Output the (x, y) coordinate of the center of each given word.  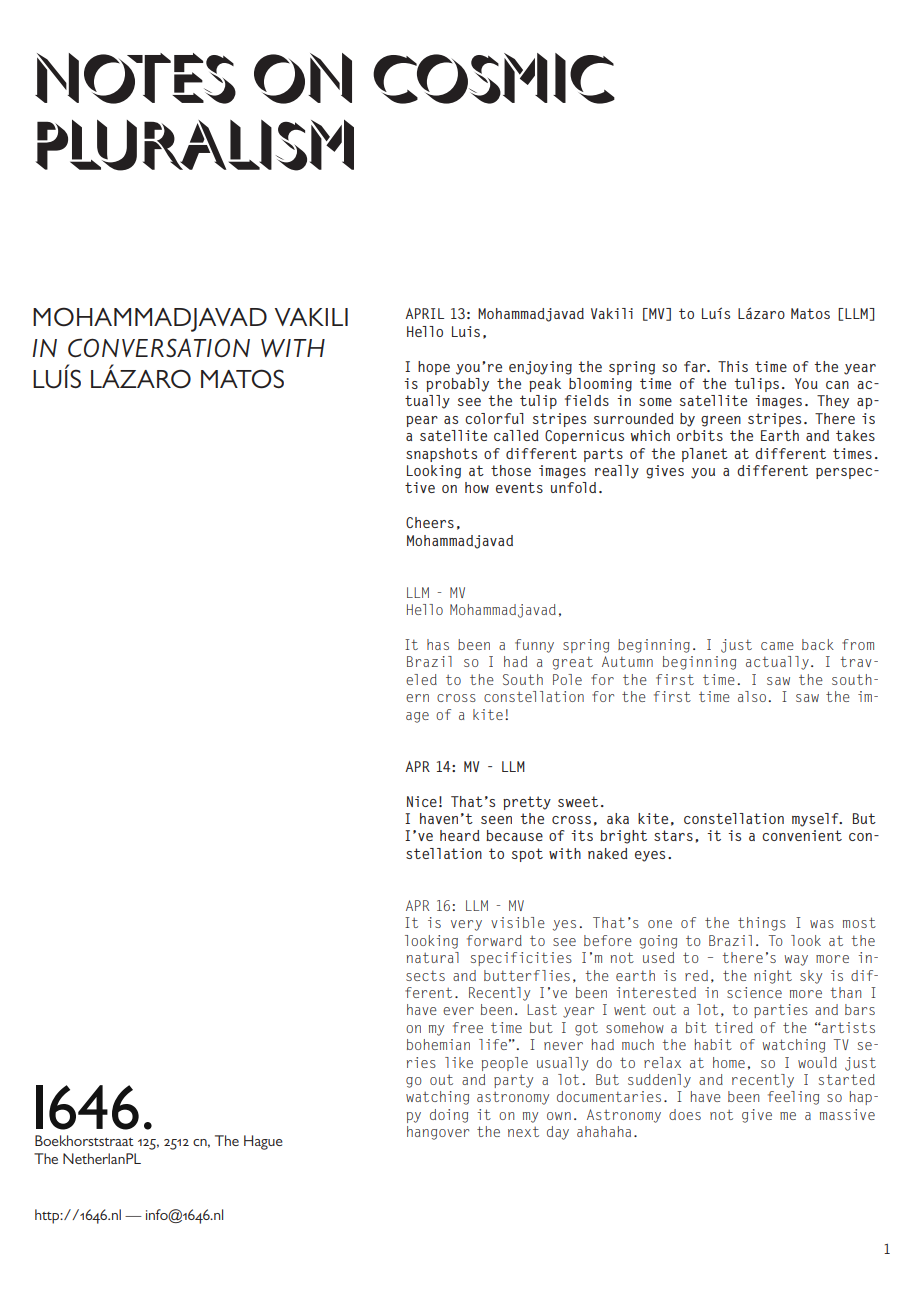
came (777, 646)
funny (534, 646)
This (733, 366)
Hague (263, 1142)
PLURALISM (195, 145)
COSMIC (494, 78)
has (438, 644)
